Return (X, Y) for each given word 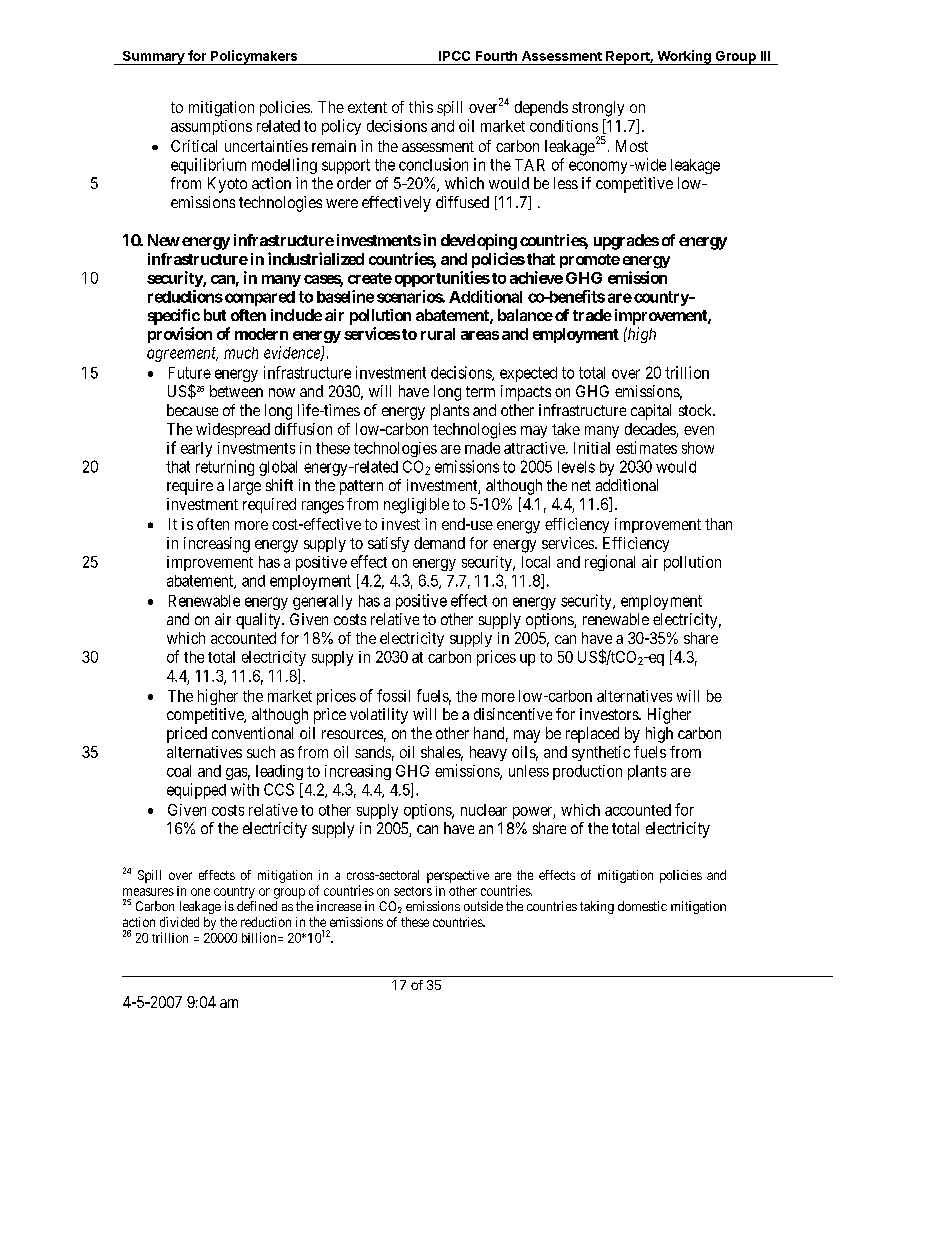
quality (259, 621)
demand (439, 543)
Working (684, 57)
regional (610, 563)
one (200, 892)
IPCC (454, 56)
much (241, 353)
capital (651, 412)
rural (438, 334)
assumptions (211, 127)
